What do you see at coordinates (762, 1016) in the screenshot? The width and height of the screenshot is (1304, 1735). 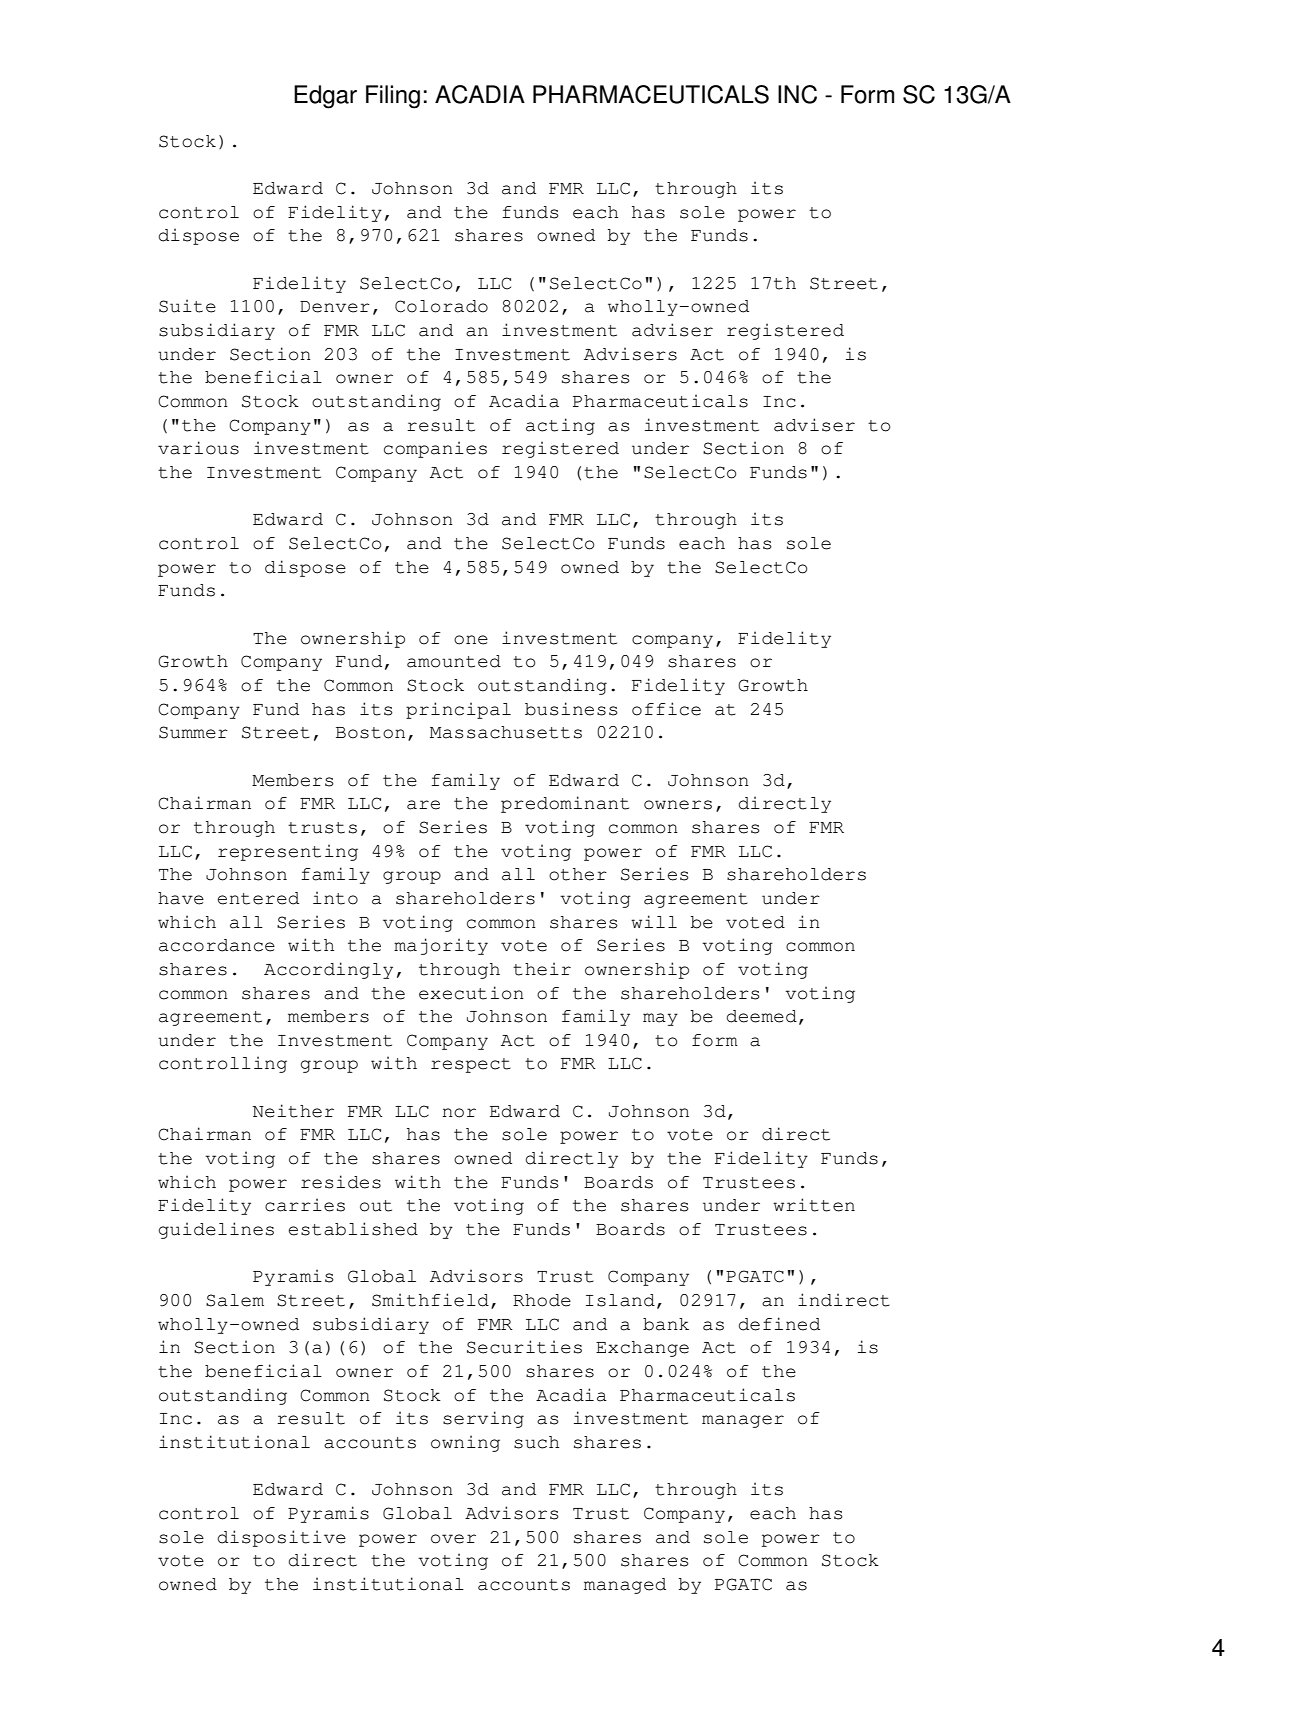 I see `deemed` at bounding box center [762, 1016].
